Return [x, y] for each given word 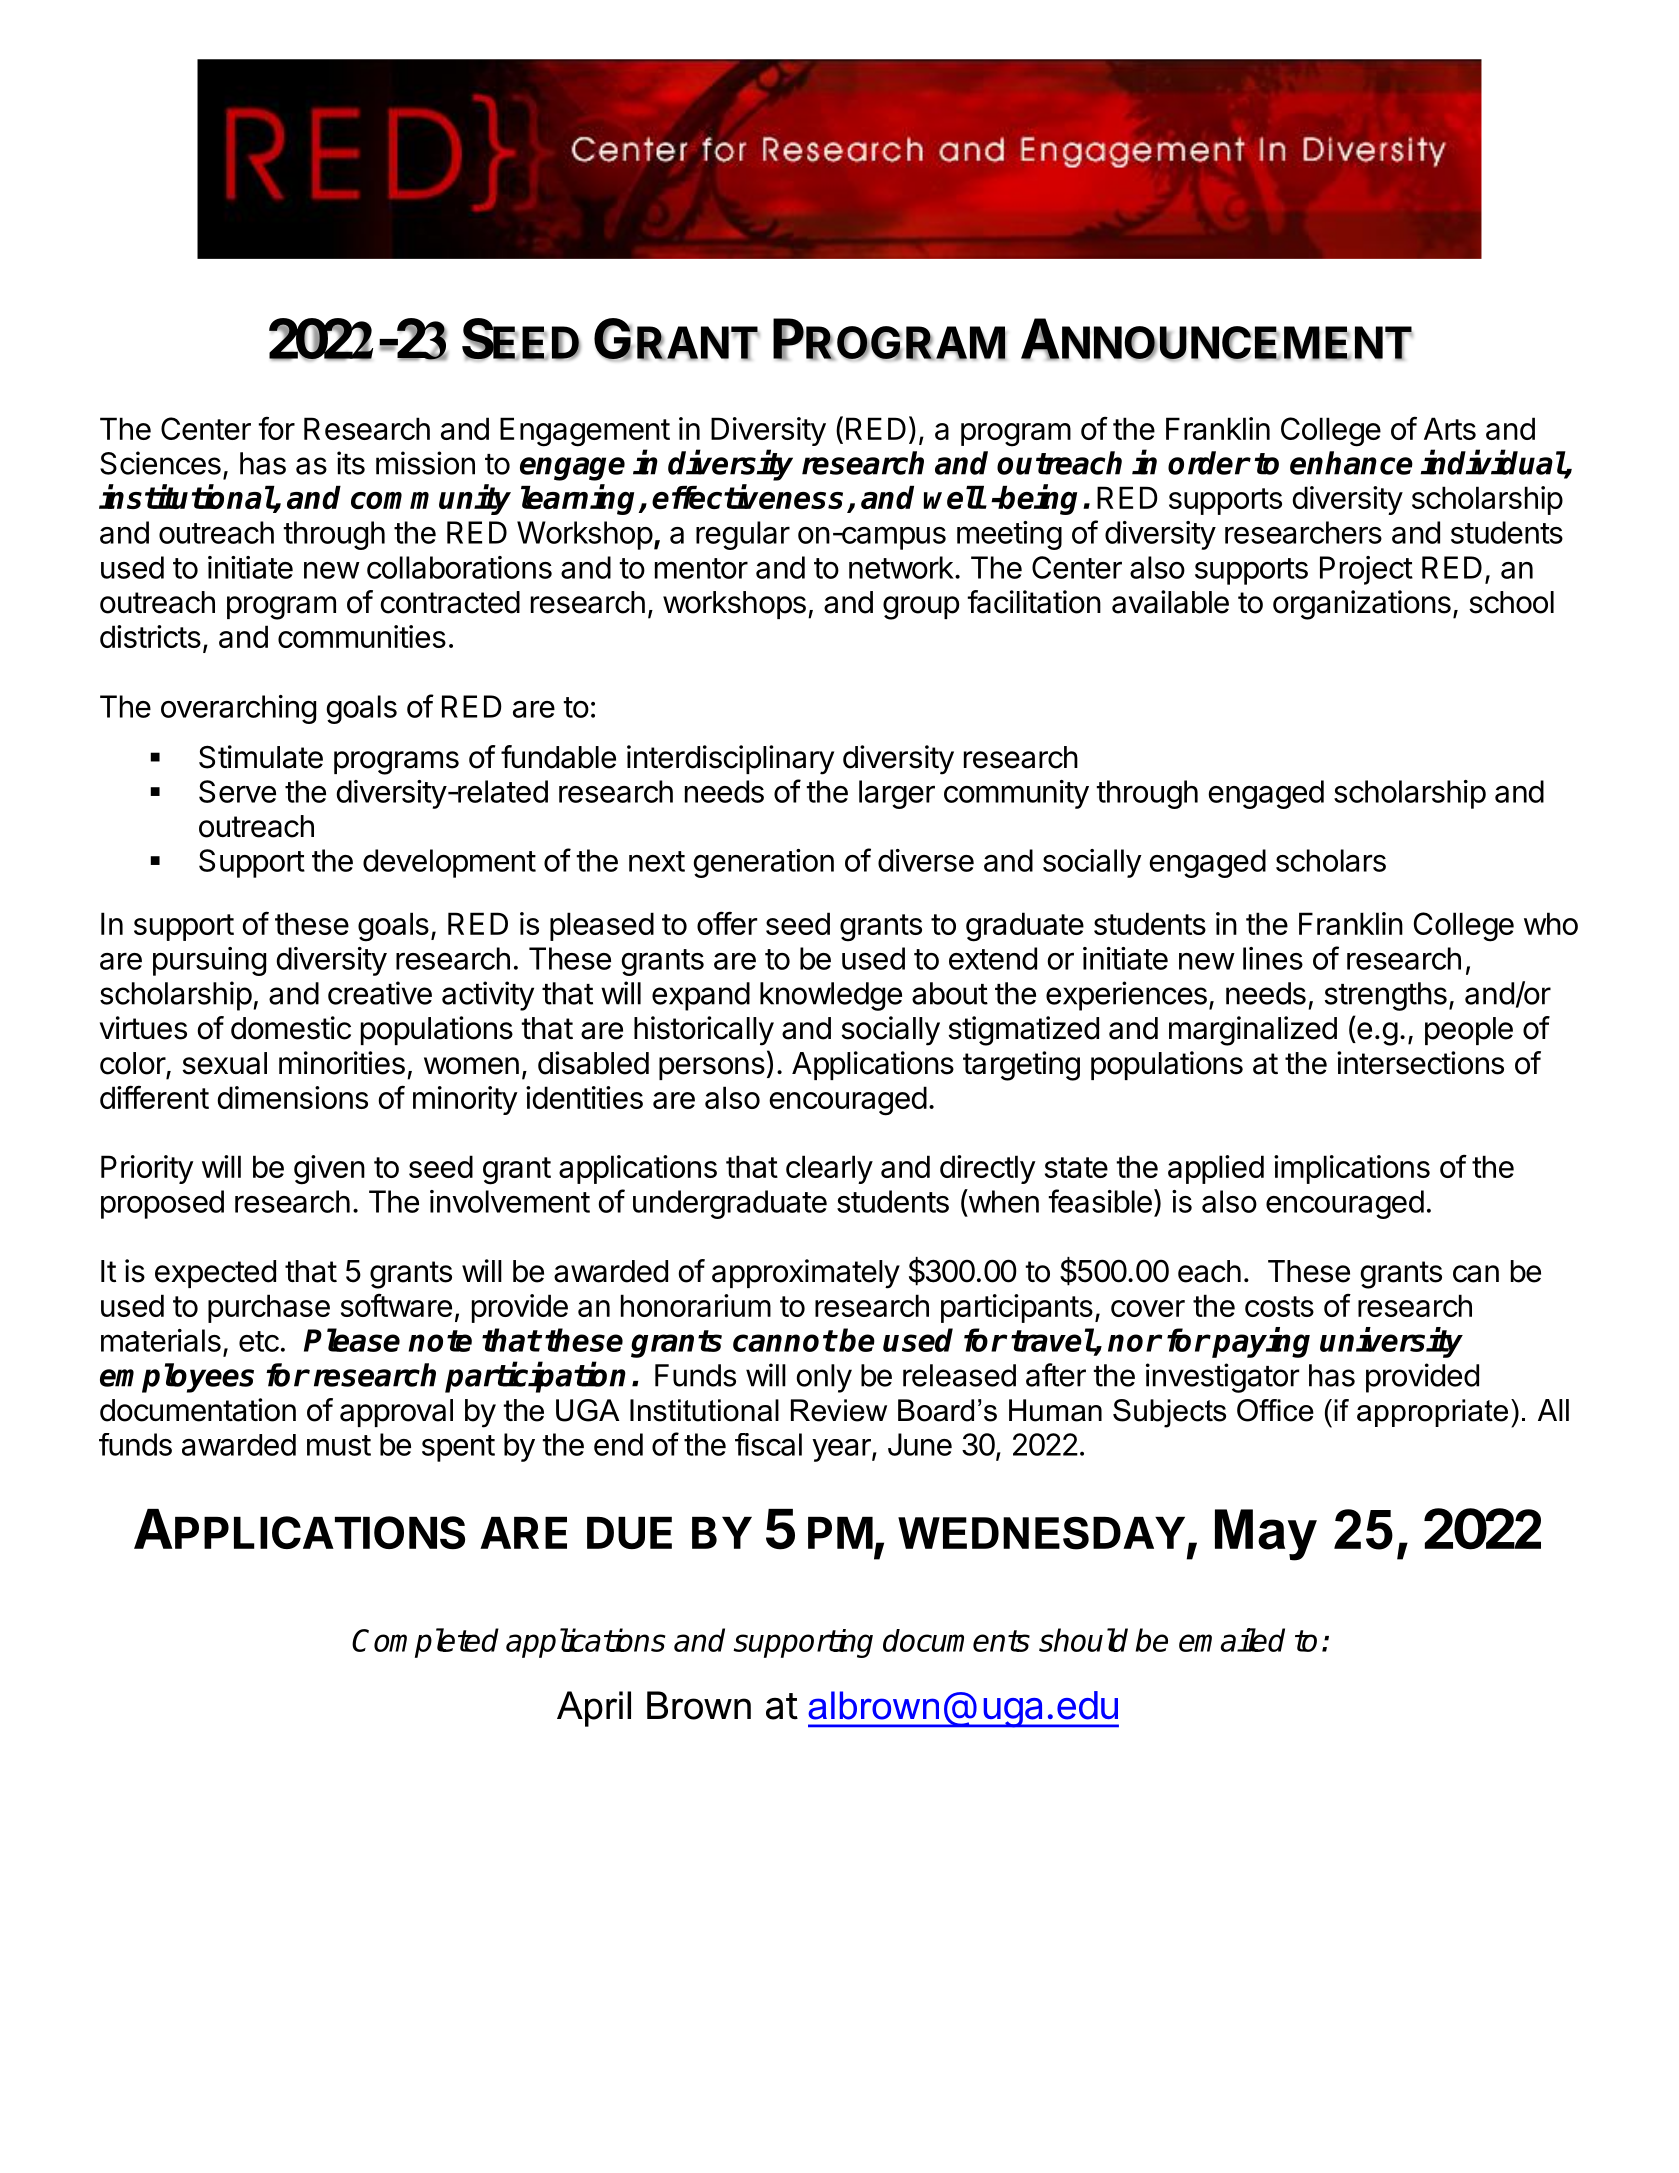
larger [897, 794]
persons [712, 1068]
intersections [1420, 1063]
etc [259, 1341]
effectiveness [747, 496]
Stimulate [261, 757]
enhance [1351, 463]
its [351, 463]
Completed [425, 1643]
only [824, 1378]
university [1391, 1342]
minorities [342, 1063]
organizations [1362, 605]
